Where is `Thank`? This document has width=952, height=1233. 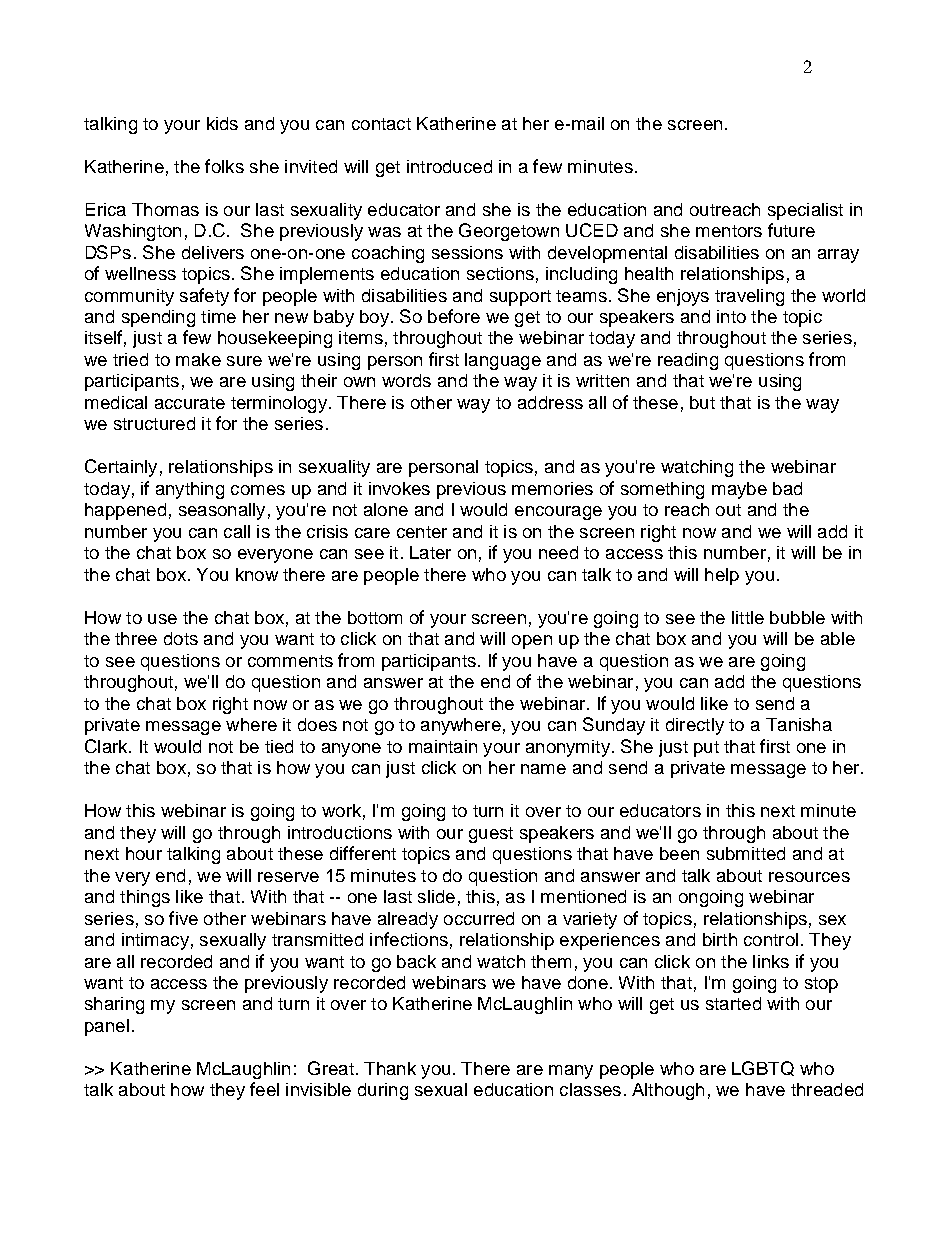 Thank is located at coordinates (390, 1068).
